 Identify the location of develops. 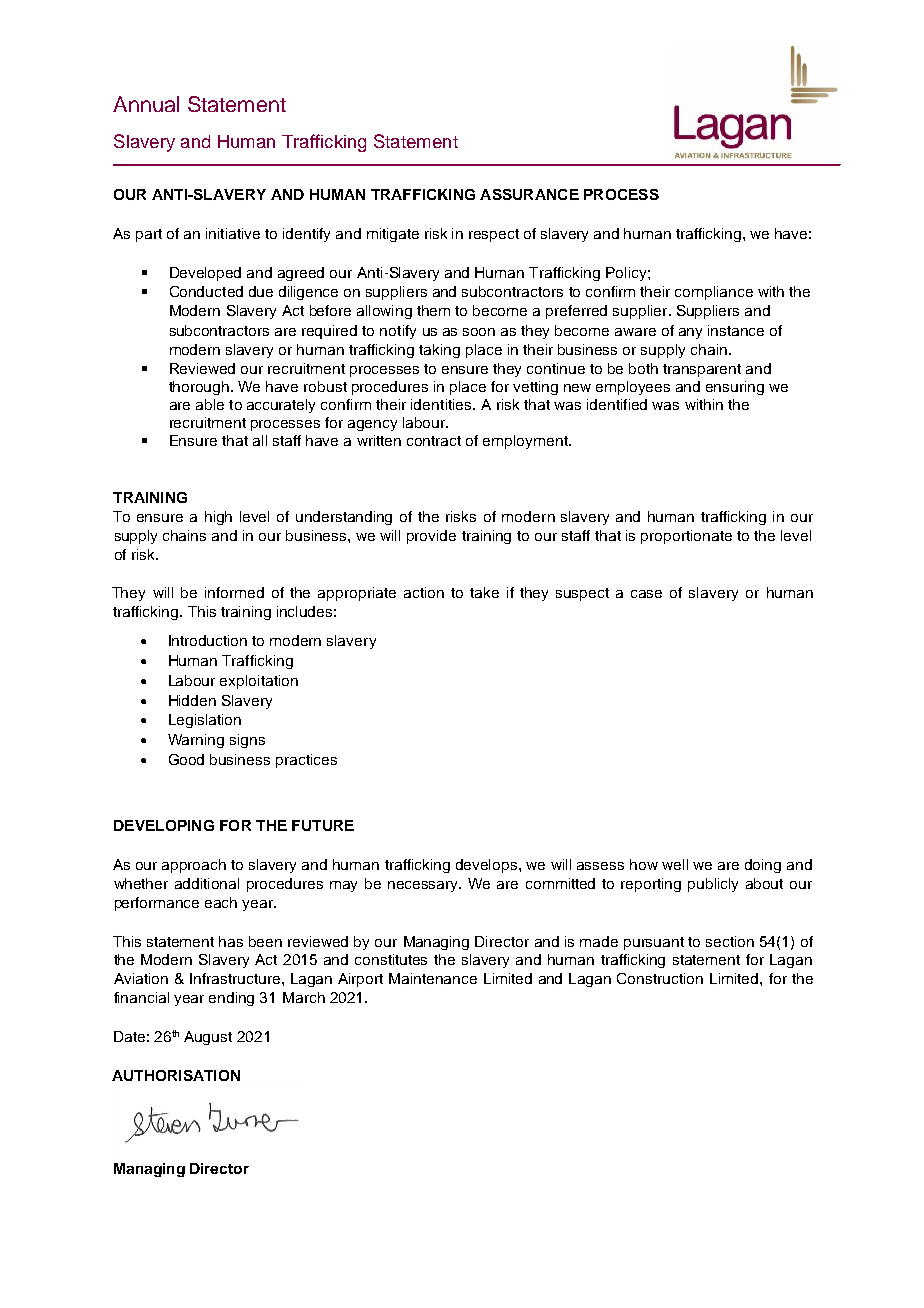
(488, 866).
